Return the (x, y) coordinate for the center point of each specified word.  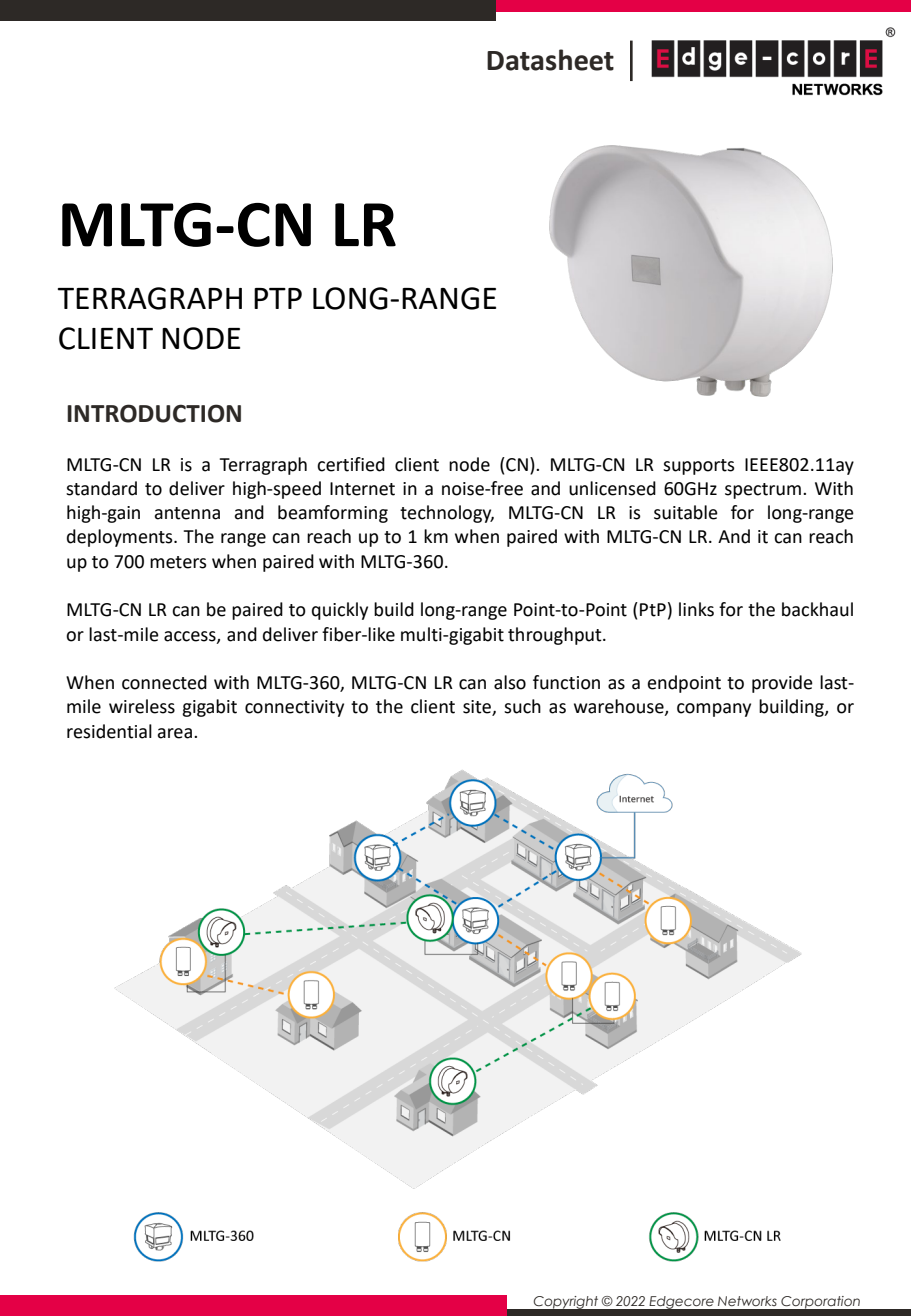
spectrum (763, 491)
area (174, 733)
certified (351, 464)
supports (699, 467)
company (714, 710)
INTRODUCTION (154, 413)
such (522, 706)
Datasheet (550, 60)
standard (101, 488)
